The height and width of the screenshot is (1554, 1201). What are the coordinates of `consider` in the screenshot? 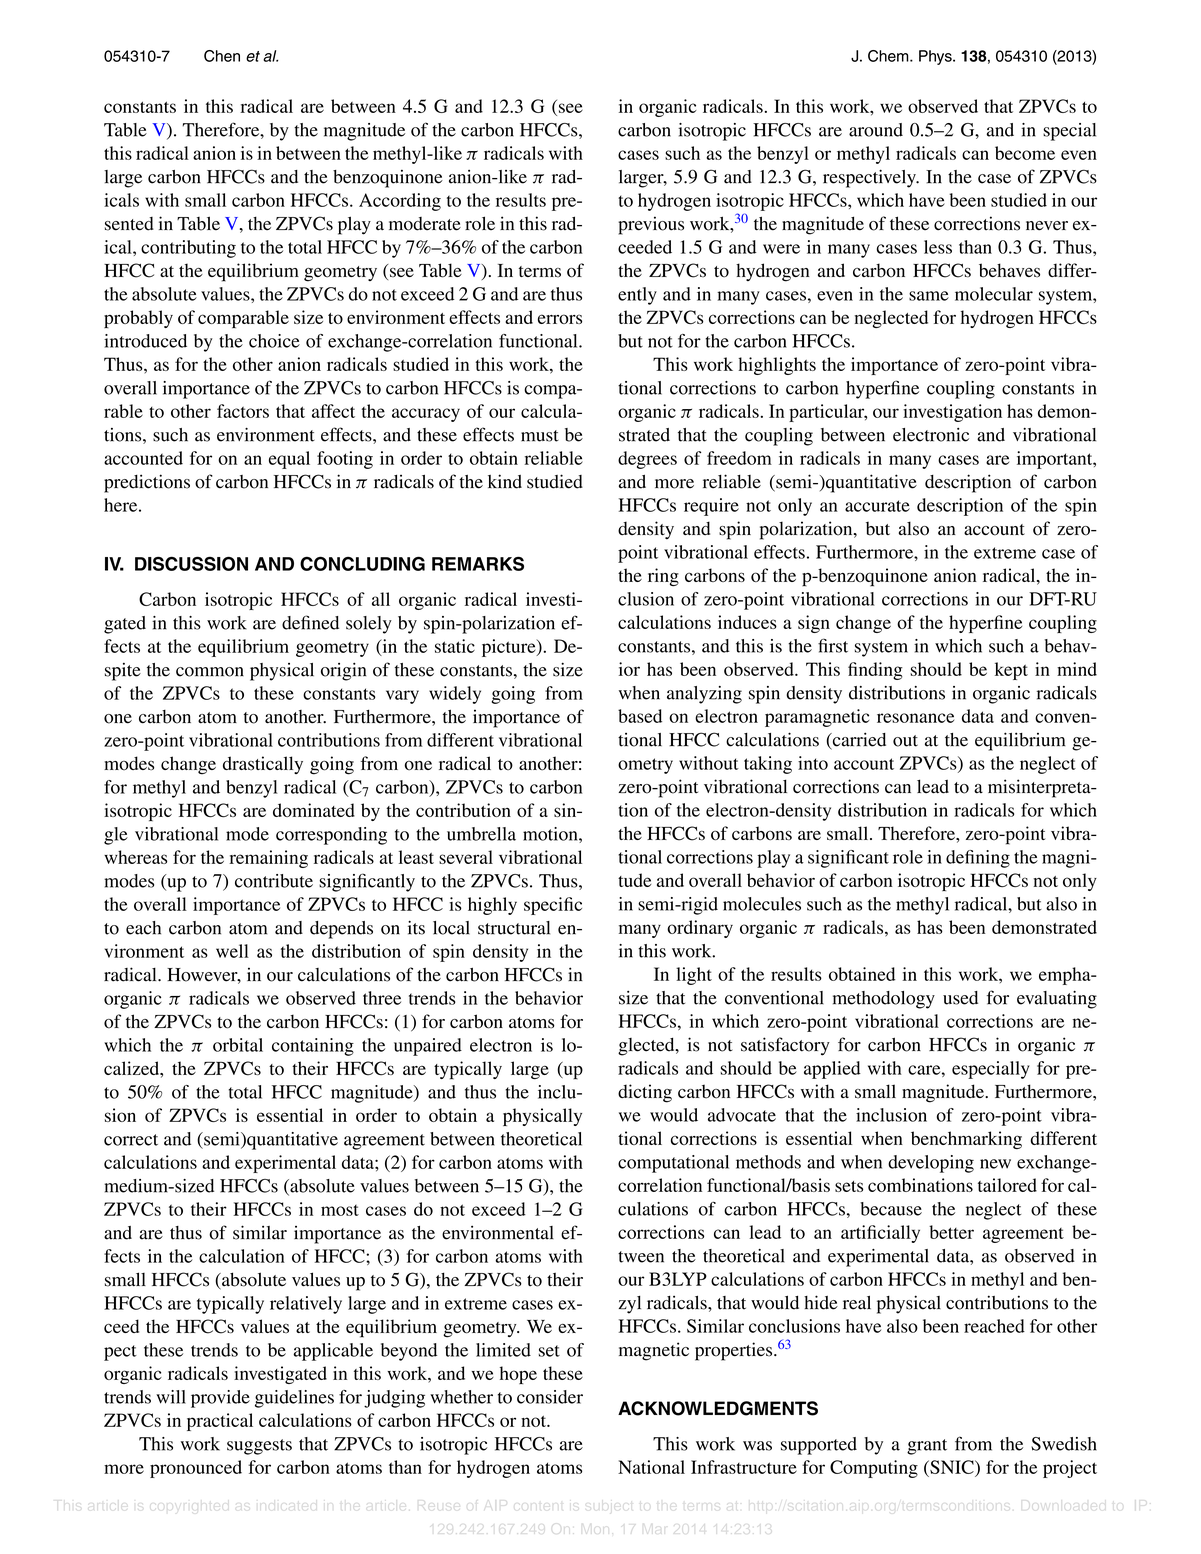 It's located at (550, 1397).
